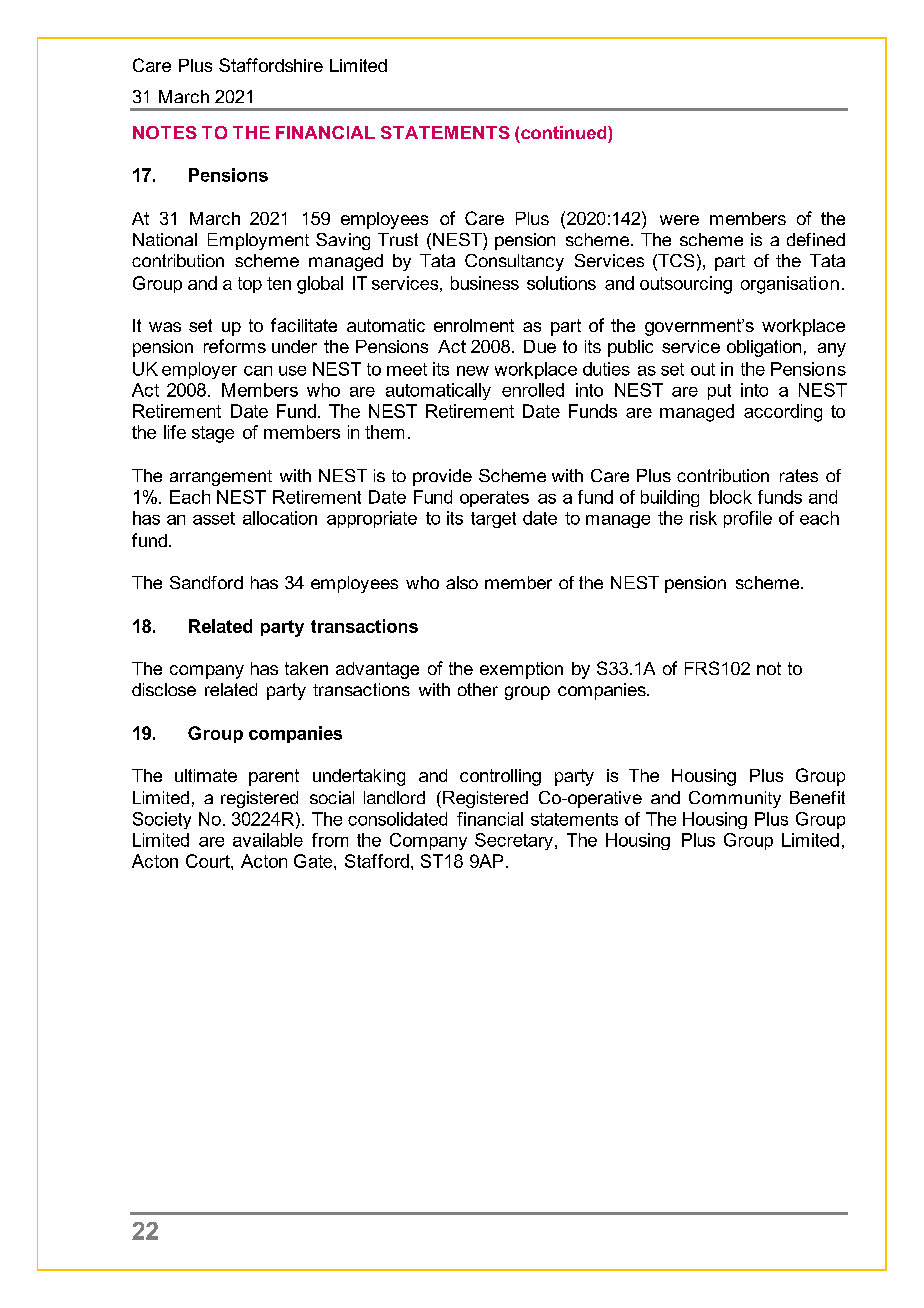 This document has height=1308, width=924. I want to click on enrolled, so click(533, 390).
